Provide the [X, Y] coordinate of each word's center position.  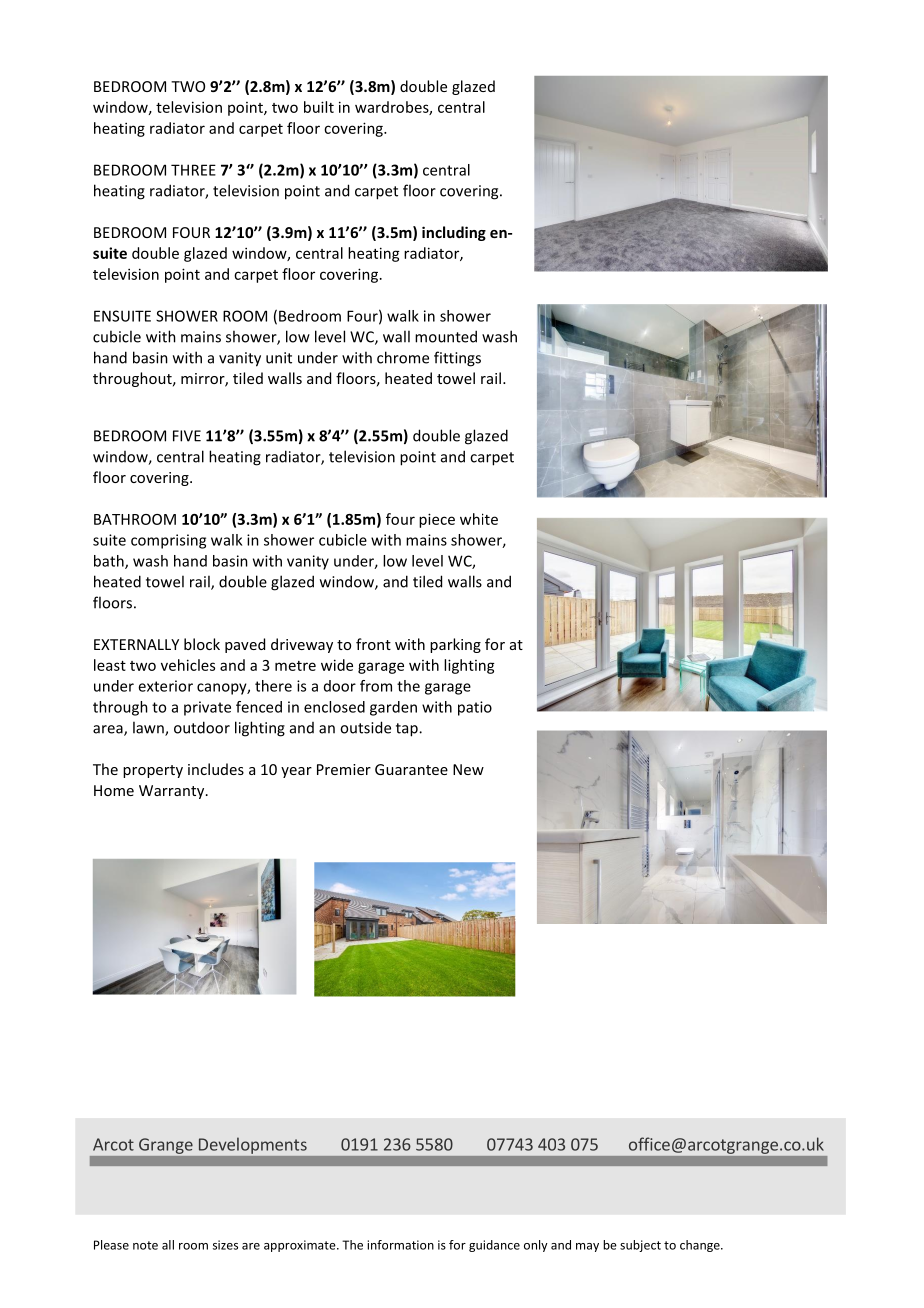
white [479, 519]
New [468, 769]
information [400, 1245]
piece [437, 520]
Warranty [173, 792]
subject [640, 1246]
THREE [193, 170]
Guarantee [411, 769]
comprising [168, 541]
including [454, 233]
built [319, 107]
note [145, 1245]
